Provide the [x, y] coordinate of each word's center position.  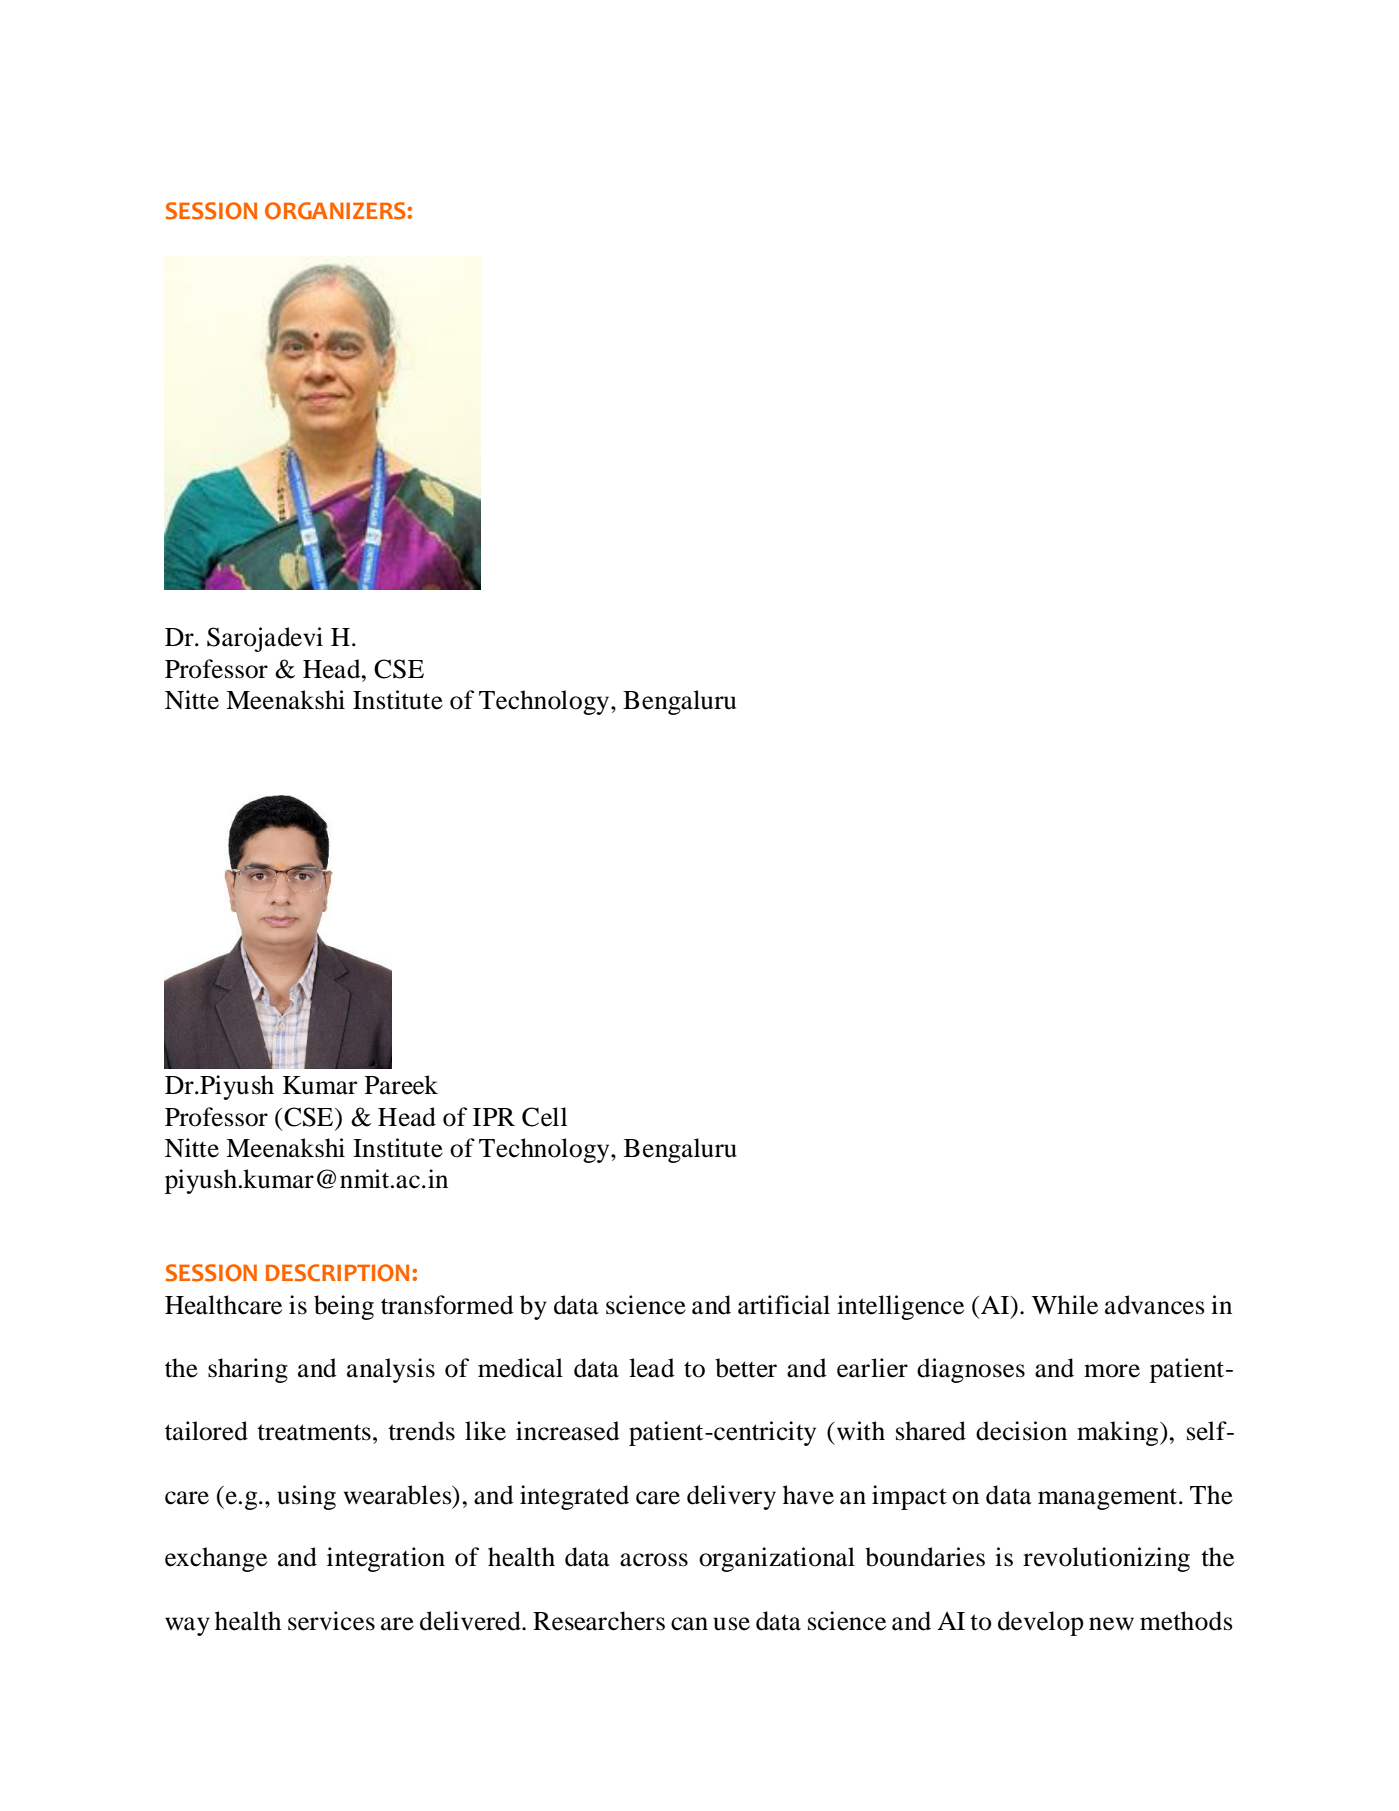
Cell [544, 1117]
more [1112, 1371]
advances [1155, 1305]
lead [652, 1368]
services [331, 1621]
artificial [784, 1305]
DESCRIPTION [337, 1273]
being [344, 1307]
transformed [447, 1305]
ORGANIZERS [335, 211]
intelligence [900, 1307]
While [1065, 1305]
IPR [494, 1117]
